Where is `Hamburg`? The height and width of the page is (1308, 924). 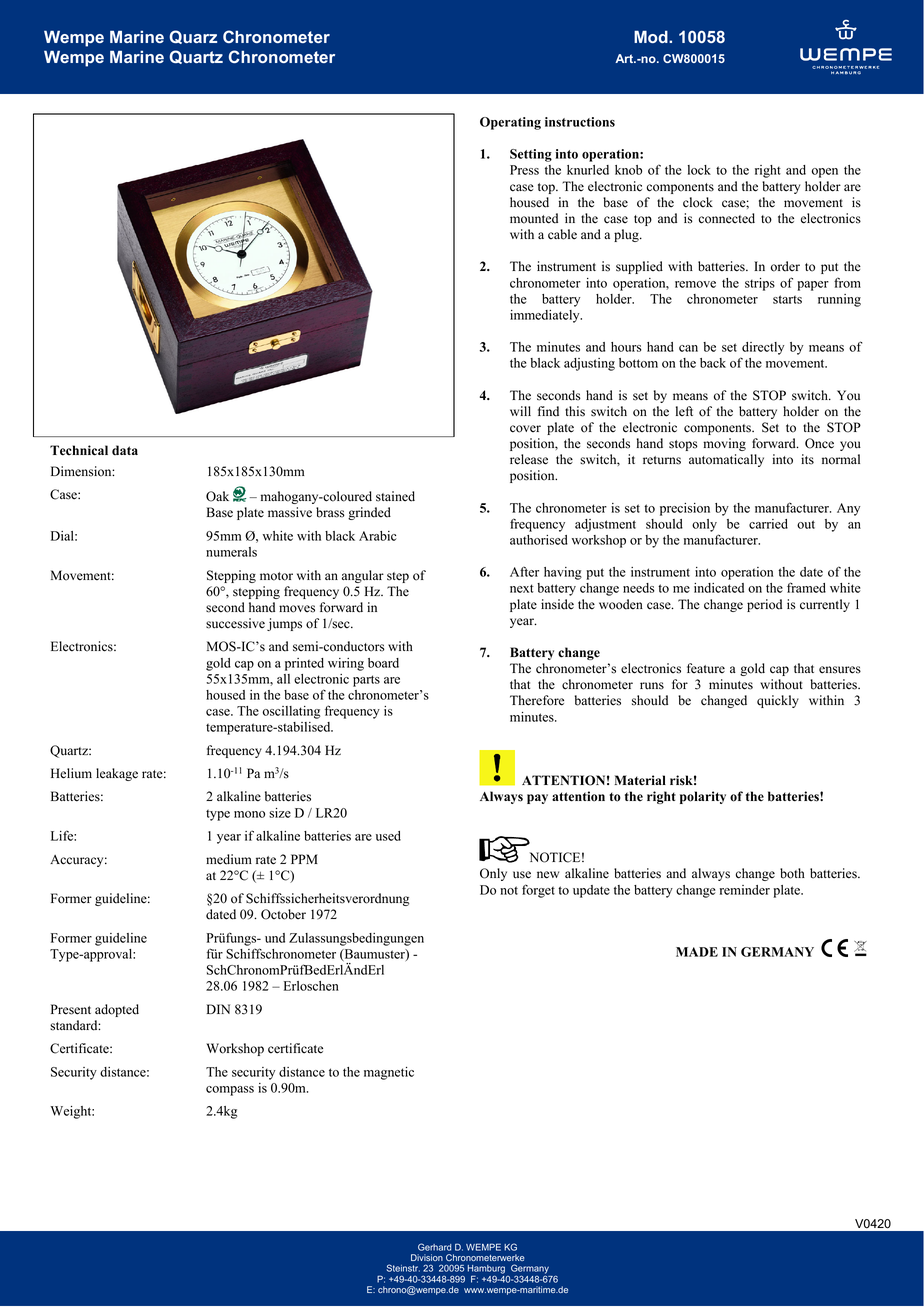 Hamburg is located at coordinates (486, 1270).
